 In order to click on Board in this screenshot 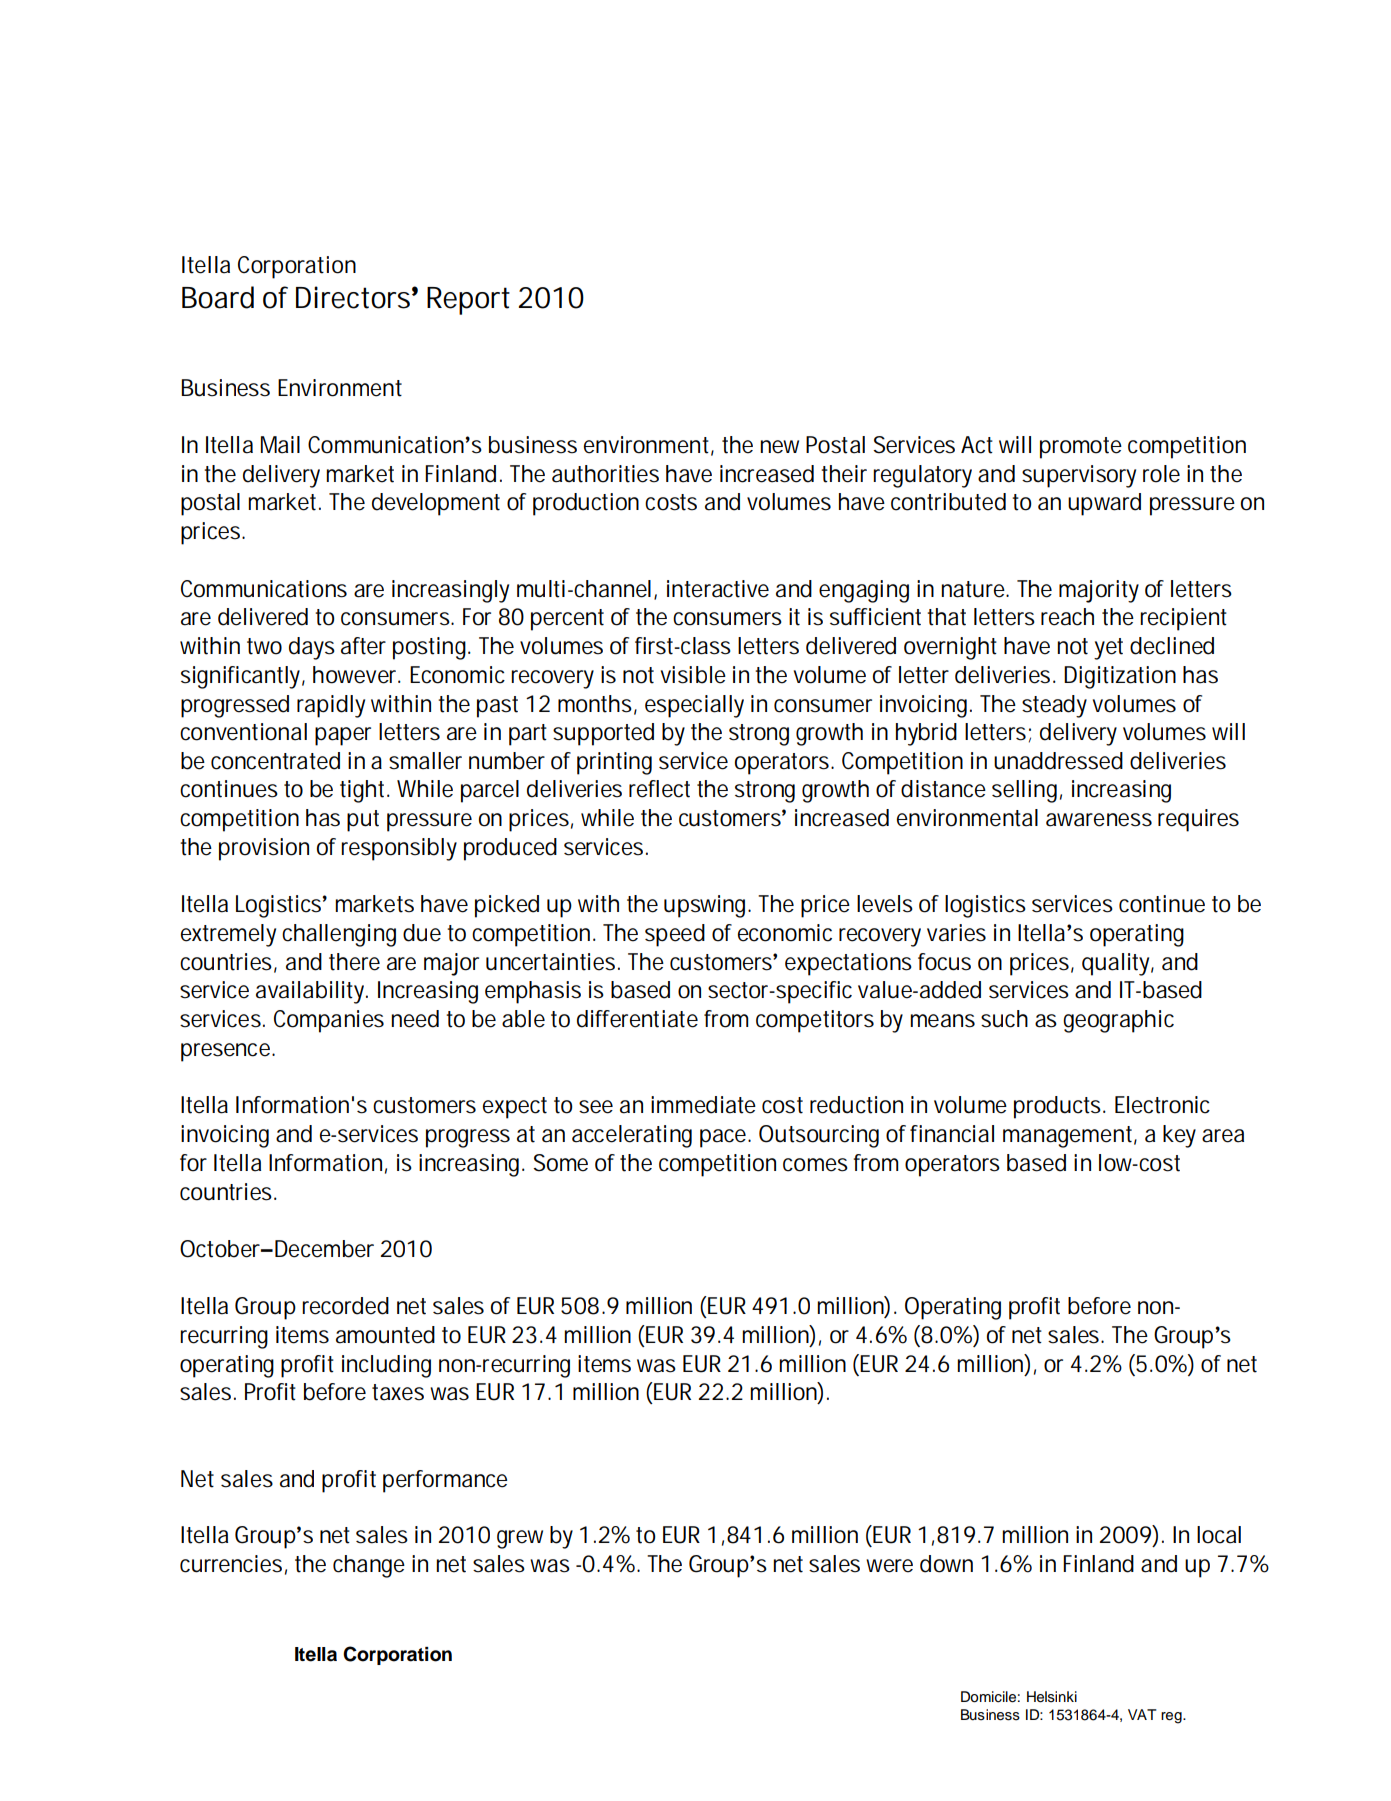, I will do `click(218, 297)`.
